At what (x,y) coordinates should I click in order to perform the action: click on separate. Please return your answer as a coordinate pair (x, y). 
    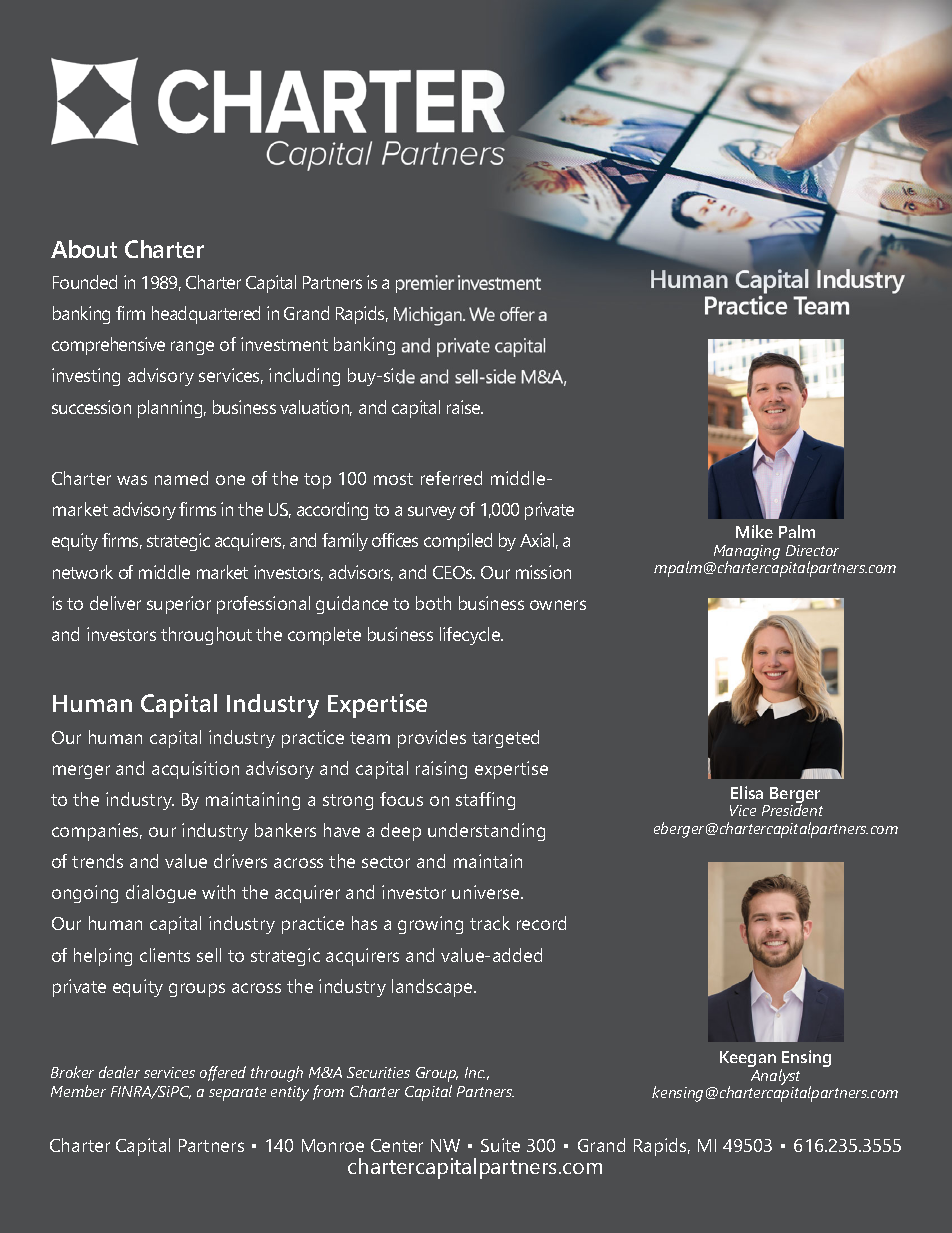
    Looking at the image, I should click on (237, 1094).
